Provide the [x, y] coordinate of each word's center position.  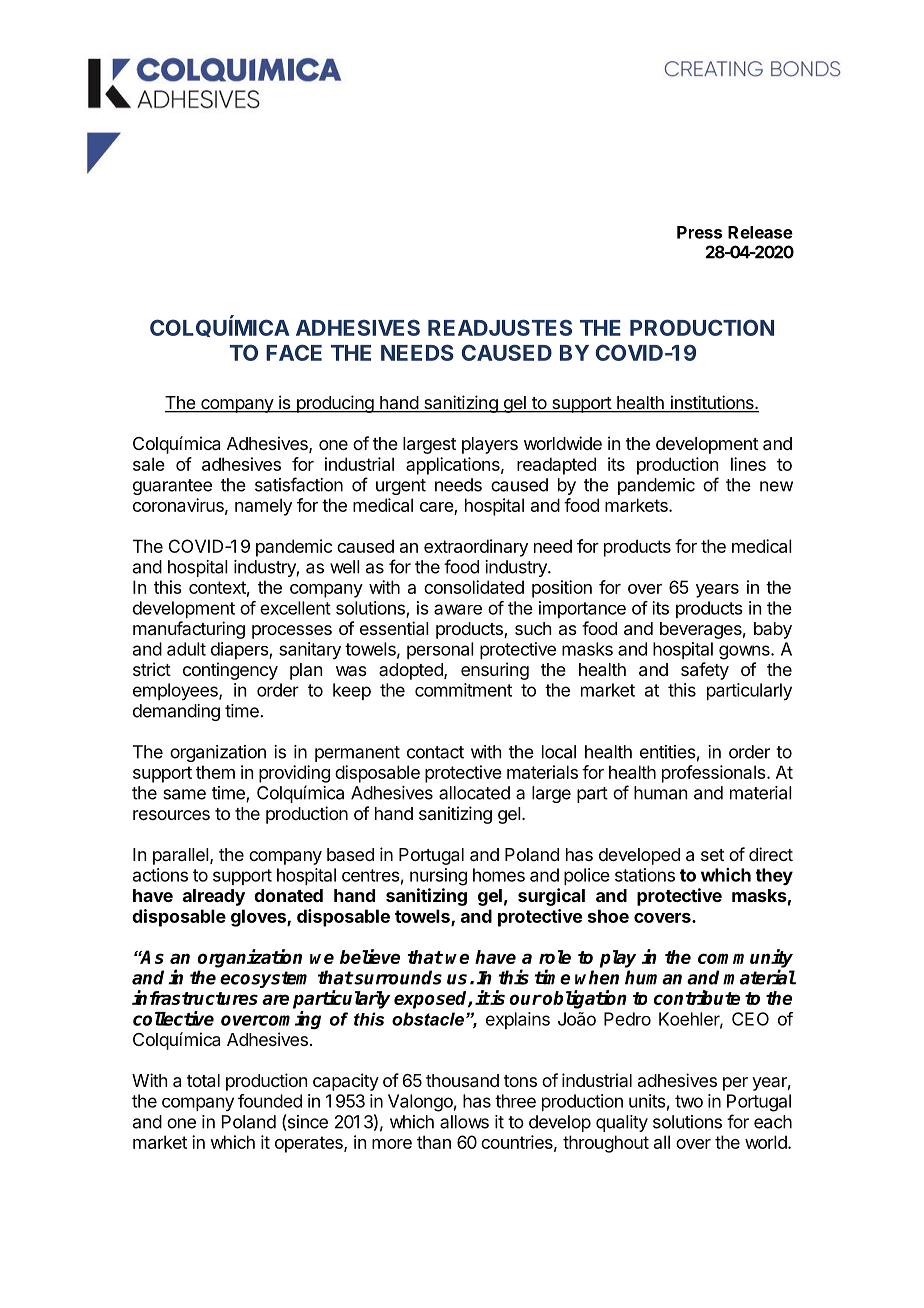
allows [464, 1122]
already [214, 897]
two [689, 1101]
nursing [438, 877]
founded [270, 1101]
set [712, 855]
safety [705, 671]
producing [334, 404]
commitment [463, 690]
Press [699, 232]
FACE [294, 352]
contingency [230, 671]
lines [748, 464]
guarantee [172, 487]
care [437, 508]
